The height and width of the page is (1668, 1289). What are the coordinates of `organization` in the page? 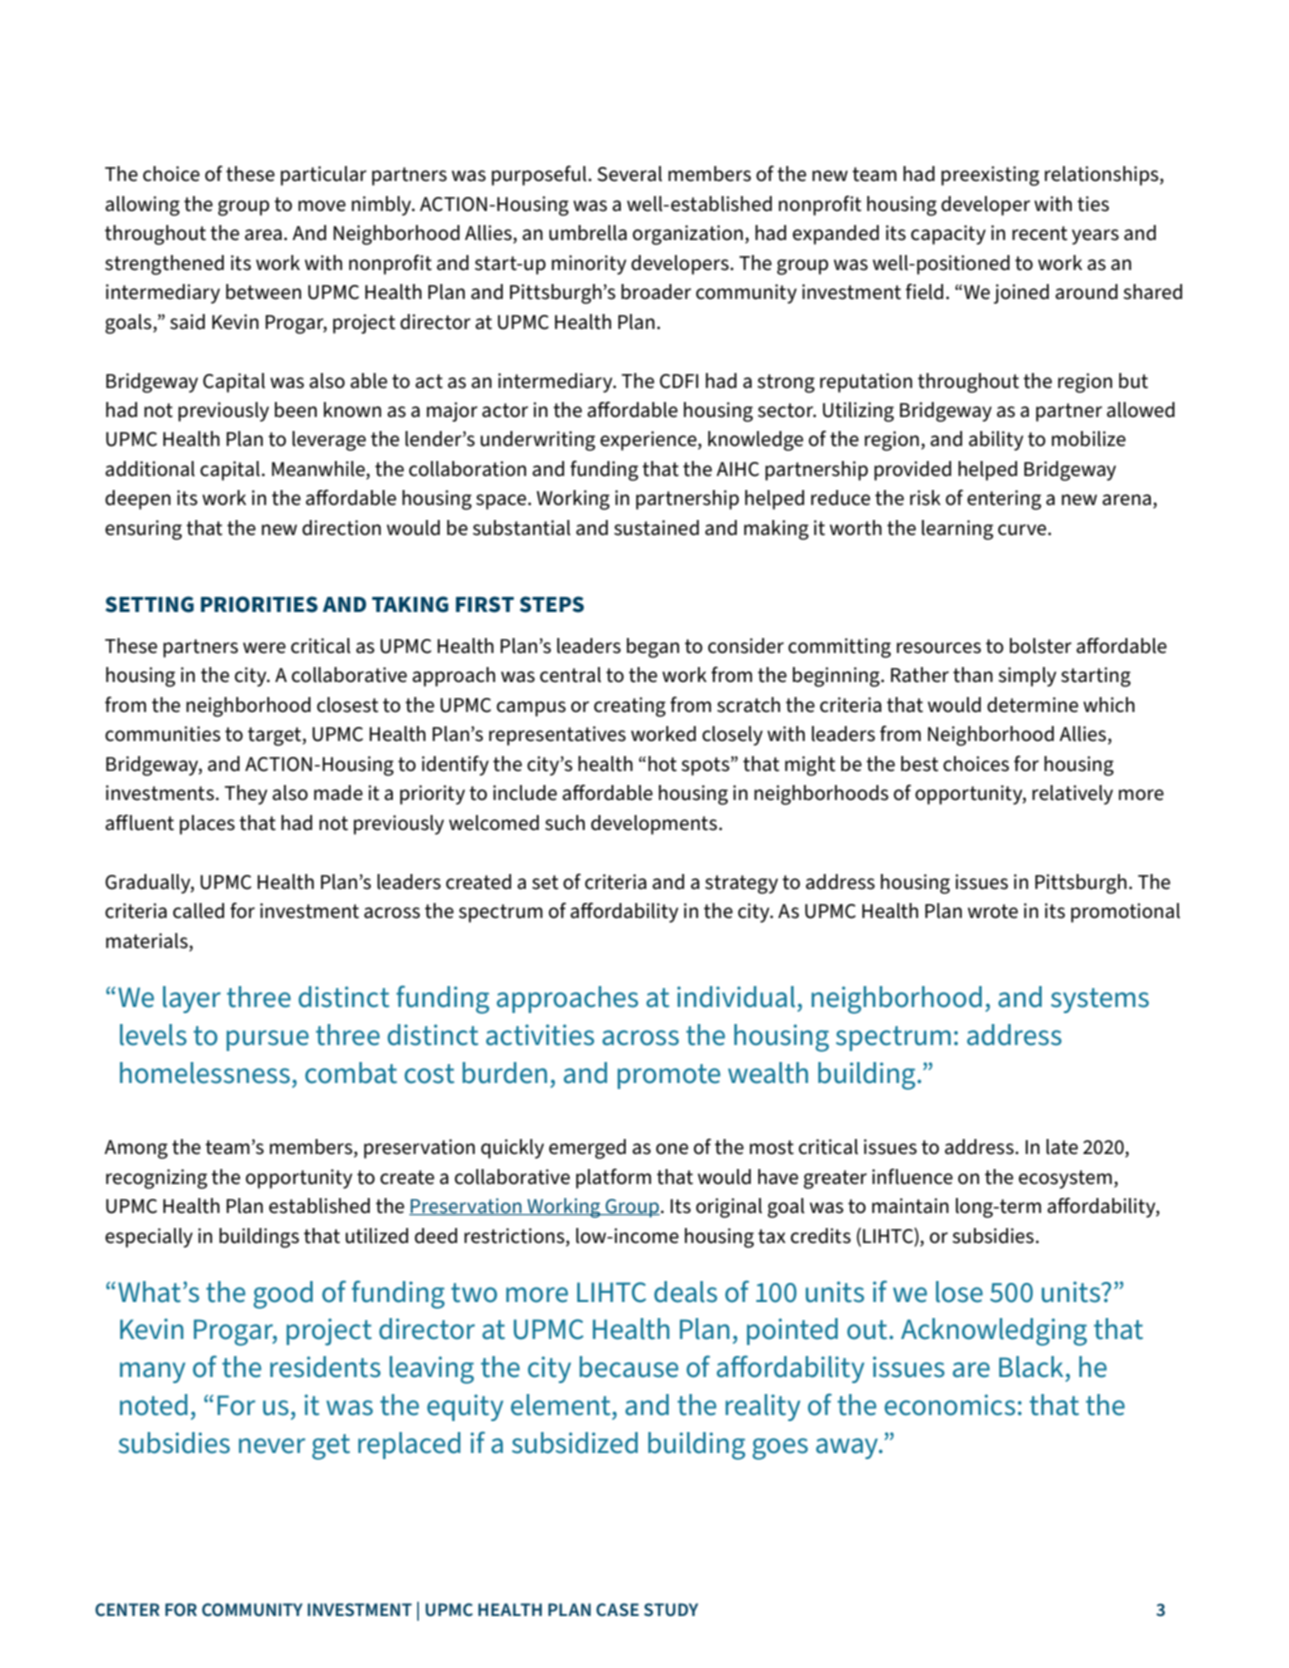 It's located at (688, 235).
